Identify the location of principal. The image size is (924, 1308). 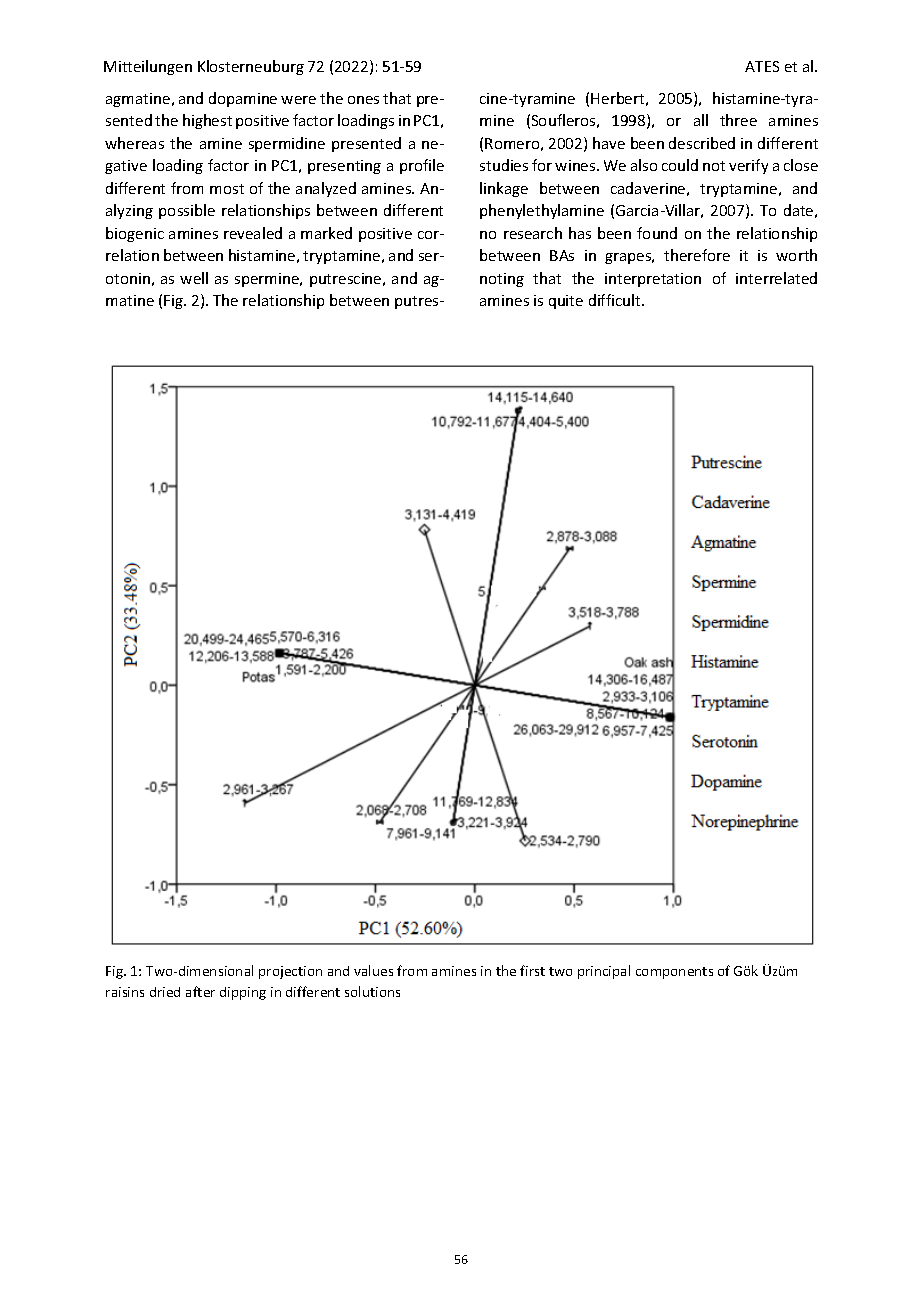
(604, 972).
